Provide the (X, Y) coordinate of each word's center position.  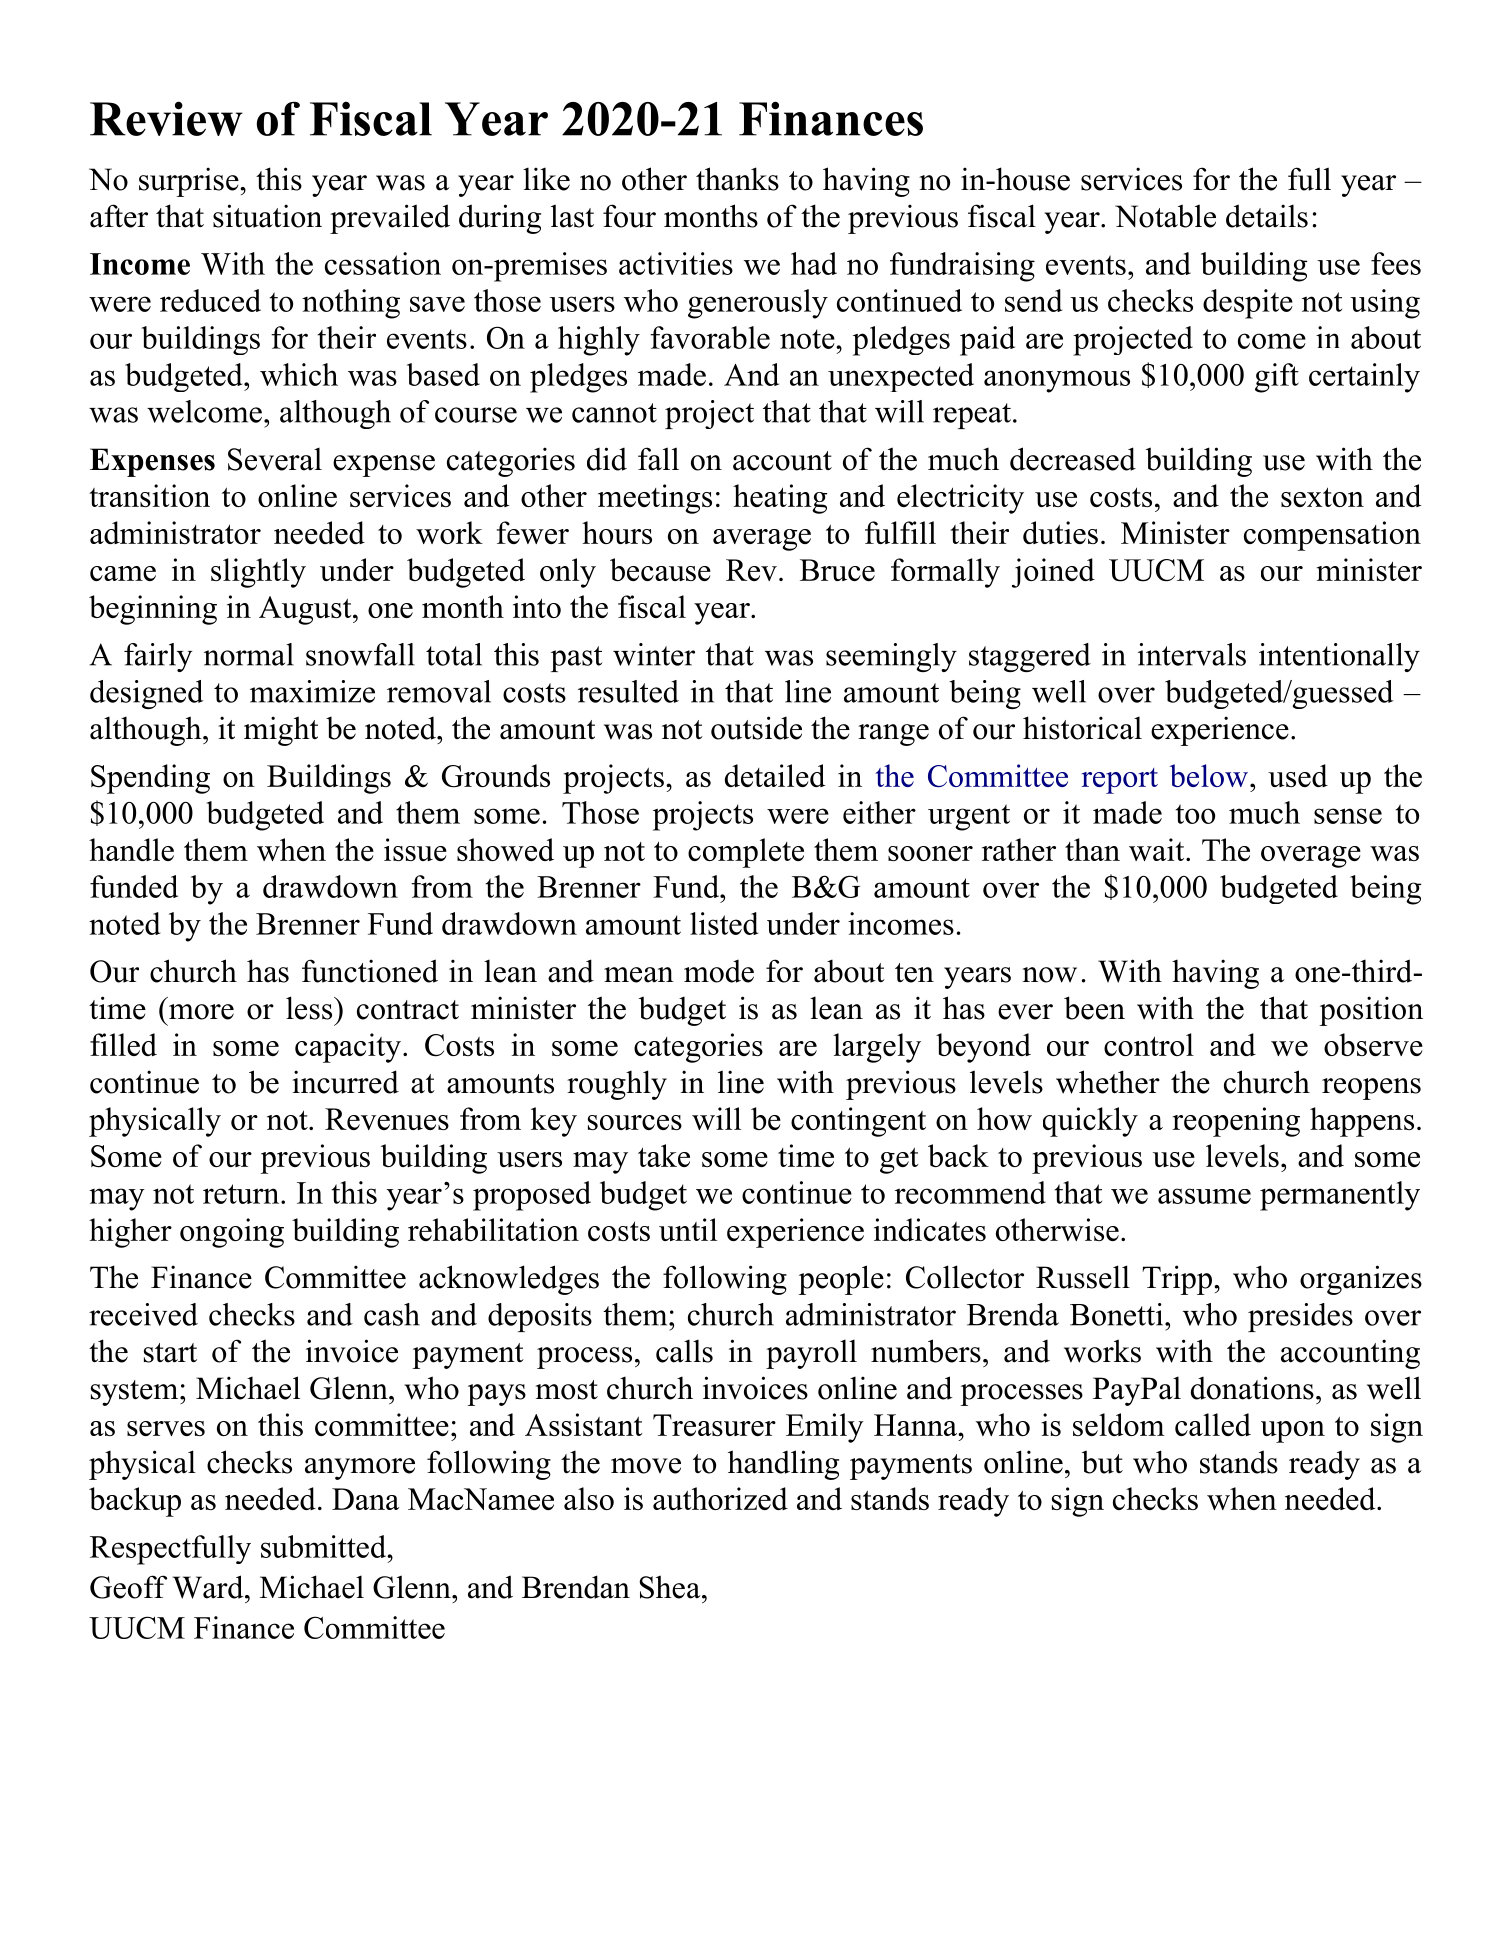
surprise (190, 182)
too (1195, 814)
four (629, 216)
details (1267, 216)
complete (746, 853)
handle (131, 849)
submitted (324, 1546)
